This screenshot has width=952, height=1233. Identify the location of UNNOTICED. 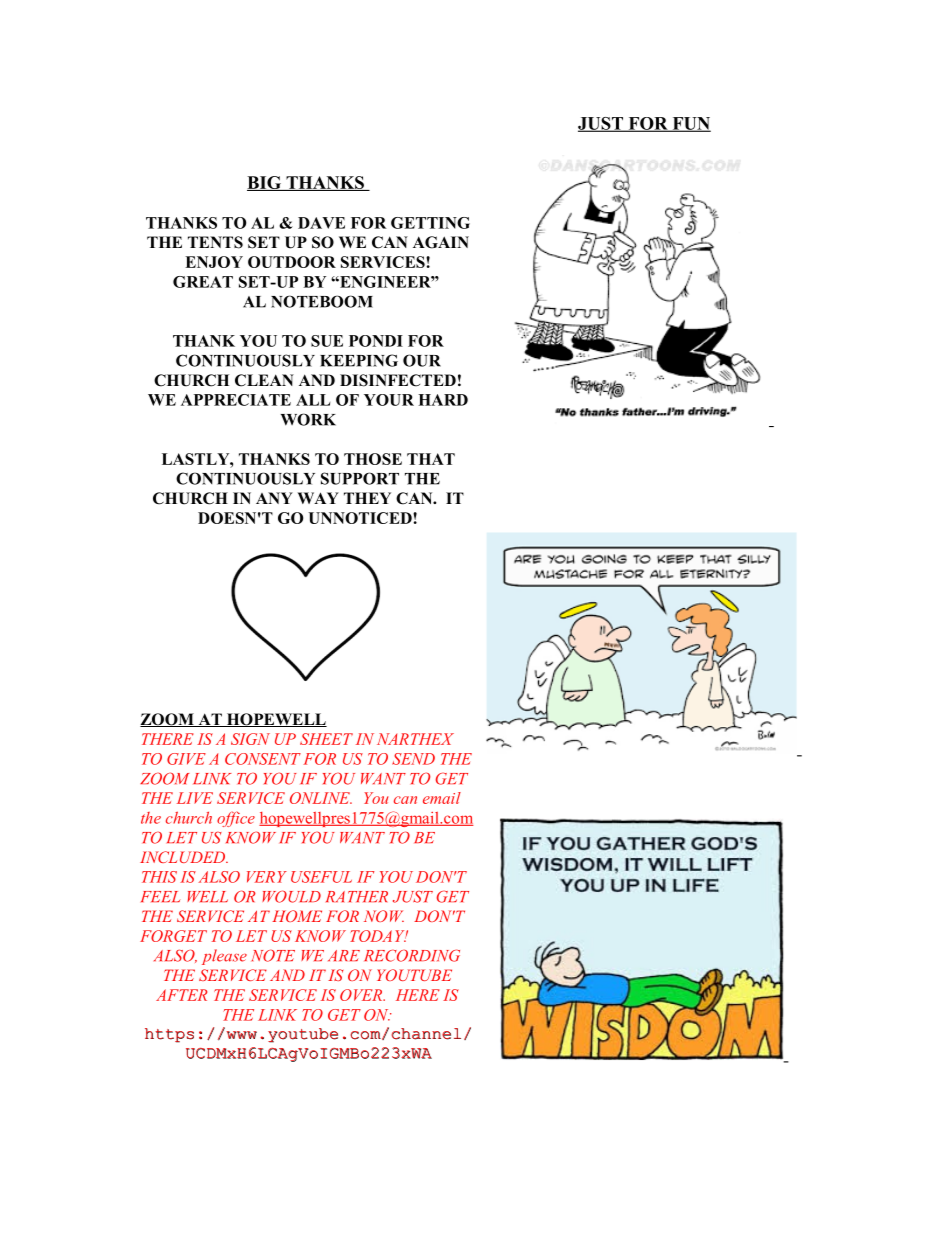
(361, 518).
